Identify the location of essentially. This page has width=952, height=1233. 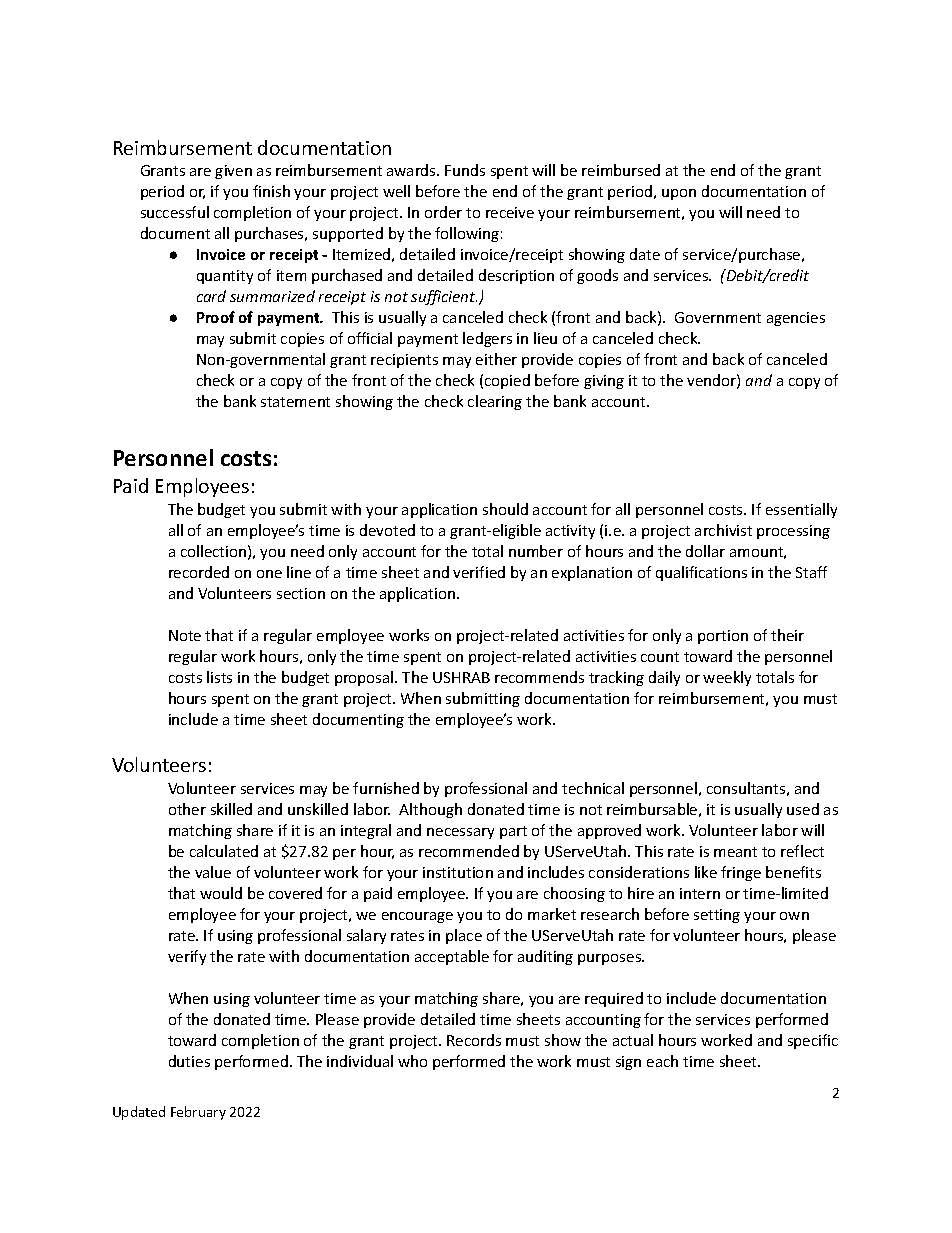
(801, 510).
